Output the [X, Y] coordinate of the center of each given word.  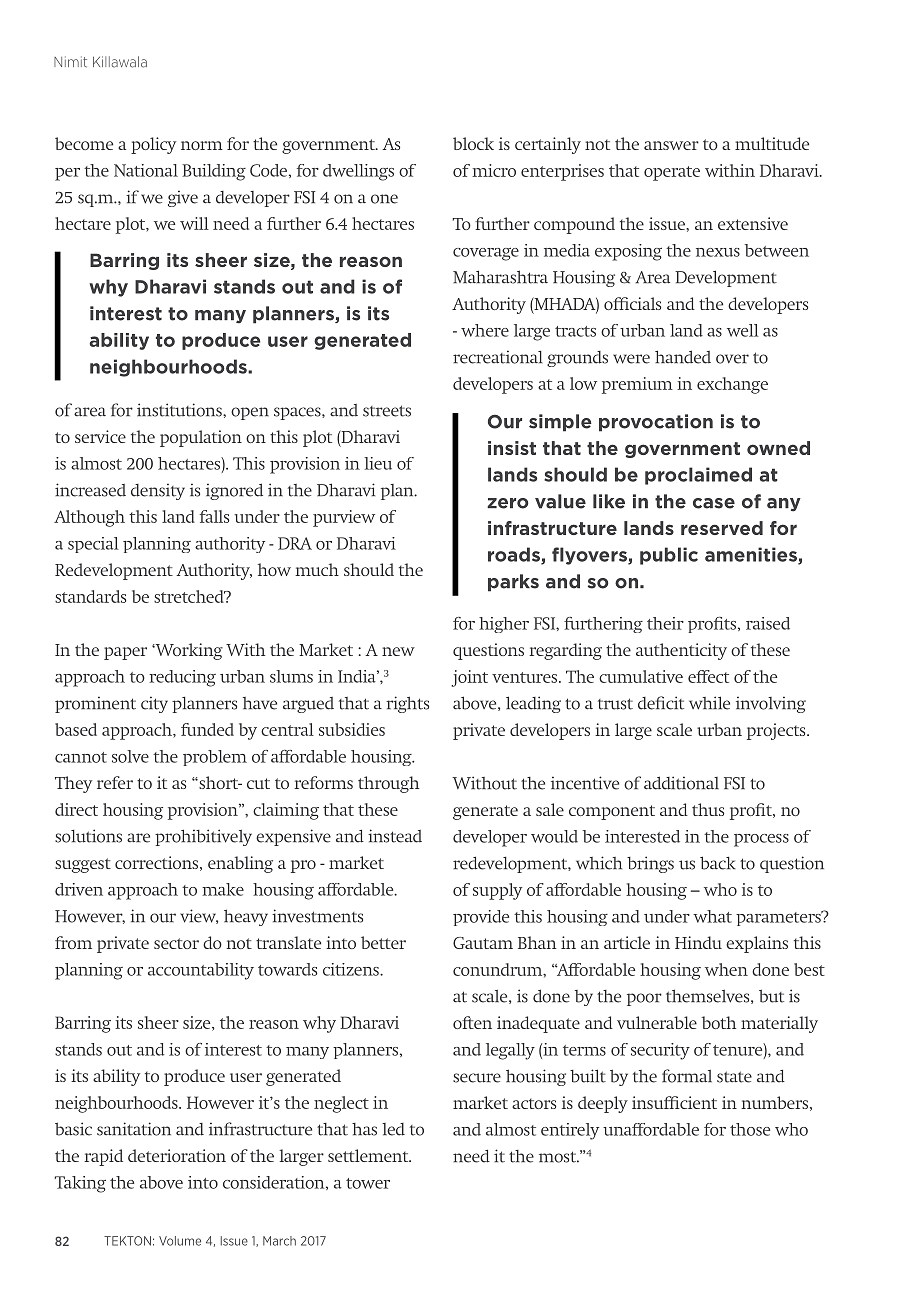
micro [494, 170]
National [146, 170]
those [750, 1129]
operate [672, 173]
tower [368, 1183]
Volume [180, 1241]
